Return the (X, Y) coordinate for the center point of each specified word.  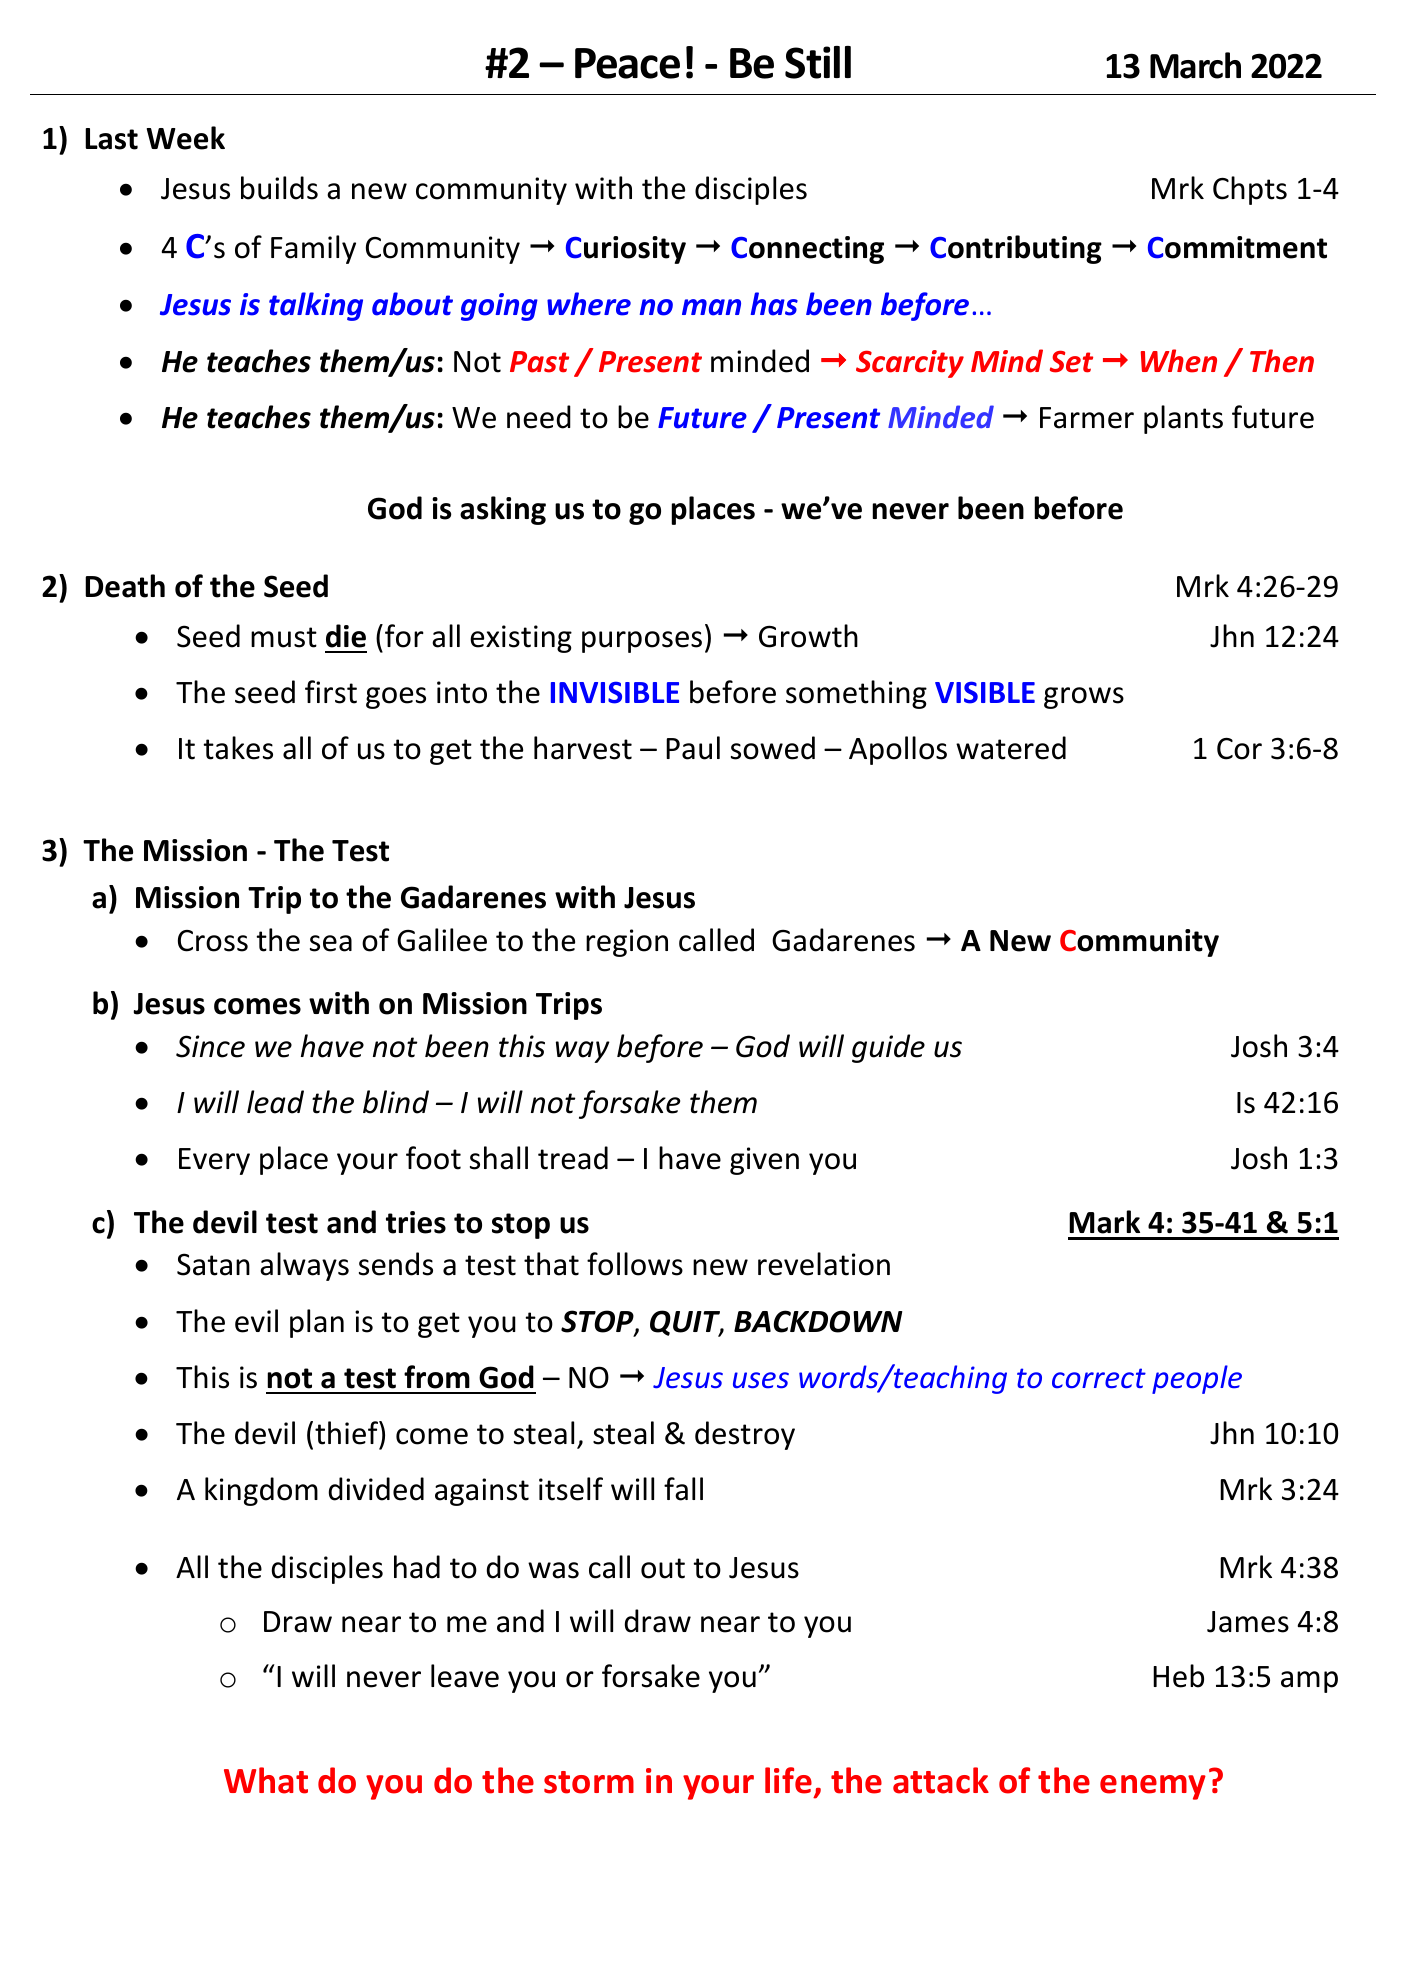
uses (761, 1380)
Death (125, 586)
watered (1011, 748)
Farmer (1087, 418)
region (627, 943)
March (1195, 65)
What (266, 1780)
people (1197, 1379)
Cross (213, 941)
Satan (213, 1264)
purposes (642, 642)
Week (186, 138)
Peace (627, 63)
